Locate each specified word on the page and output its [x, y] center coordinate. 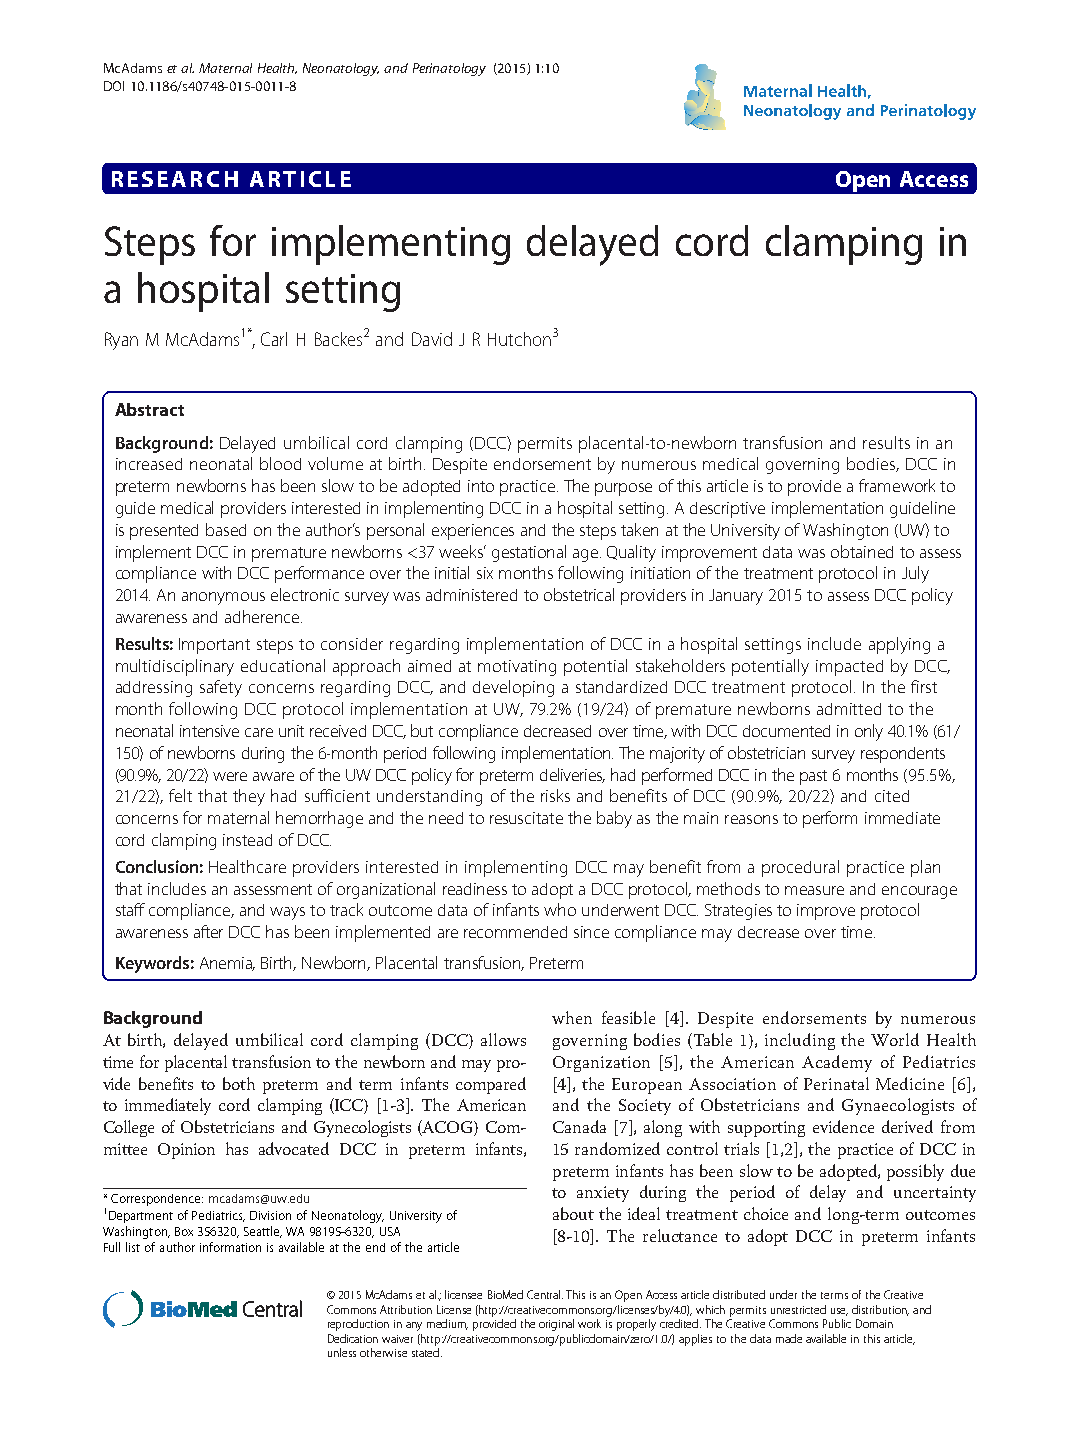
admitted [849, 709]
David [432, 339]
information [230, 1247]
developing [513, 688]
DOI [114, 86]
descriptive [727, 510]
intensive [209, 731]
